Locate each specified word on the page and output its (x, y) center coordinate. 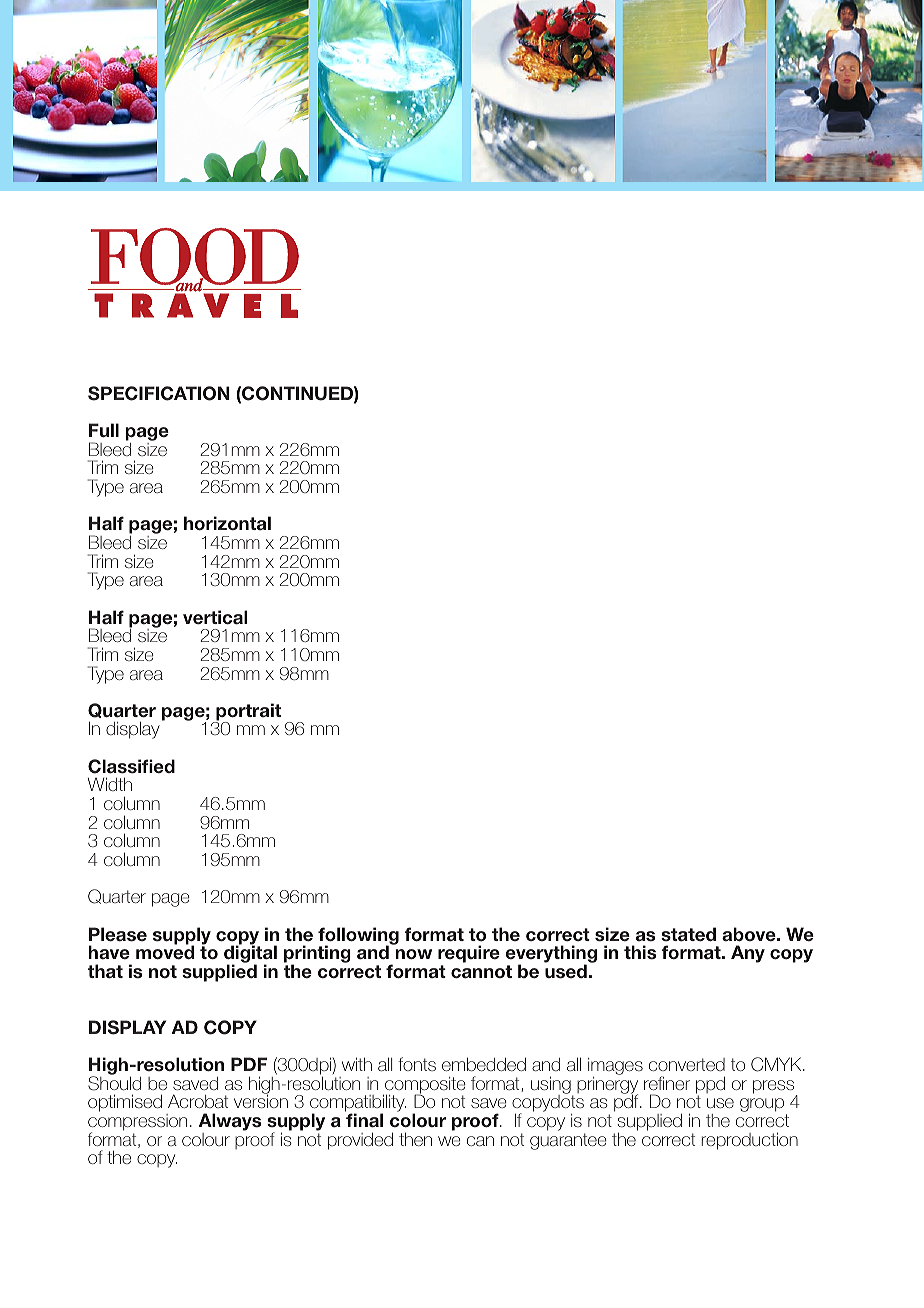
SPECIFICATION (159, 393)
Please (118, 934)
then (415, 1139)
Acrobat (198, 1101)
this (640, 952)
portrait (247, 713)
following (358, 937)
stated (688, 934)
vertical (215, 617)
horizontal (227, 523)
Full (104, 430)
